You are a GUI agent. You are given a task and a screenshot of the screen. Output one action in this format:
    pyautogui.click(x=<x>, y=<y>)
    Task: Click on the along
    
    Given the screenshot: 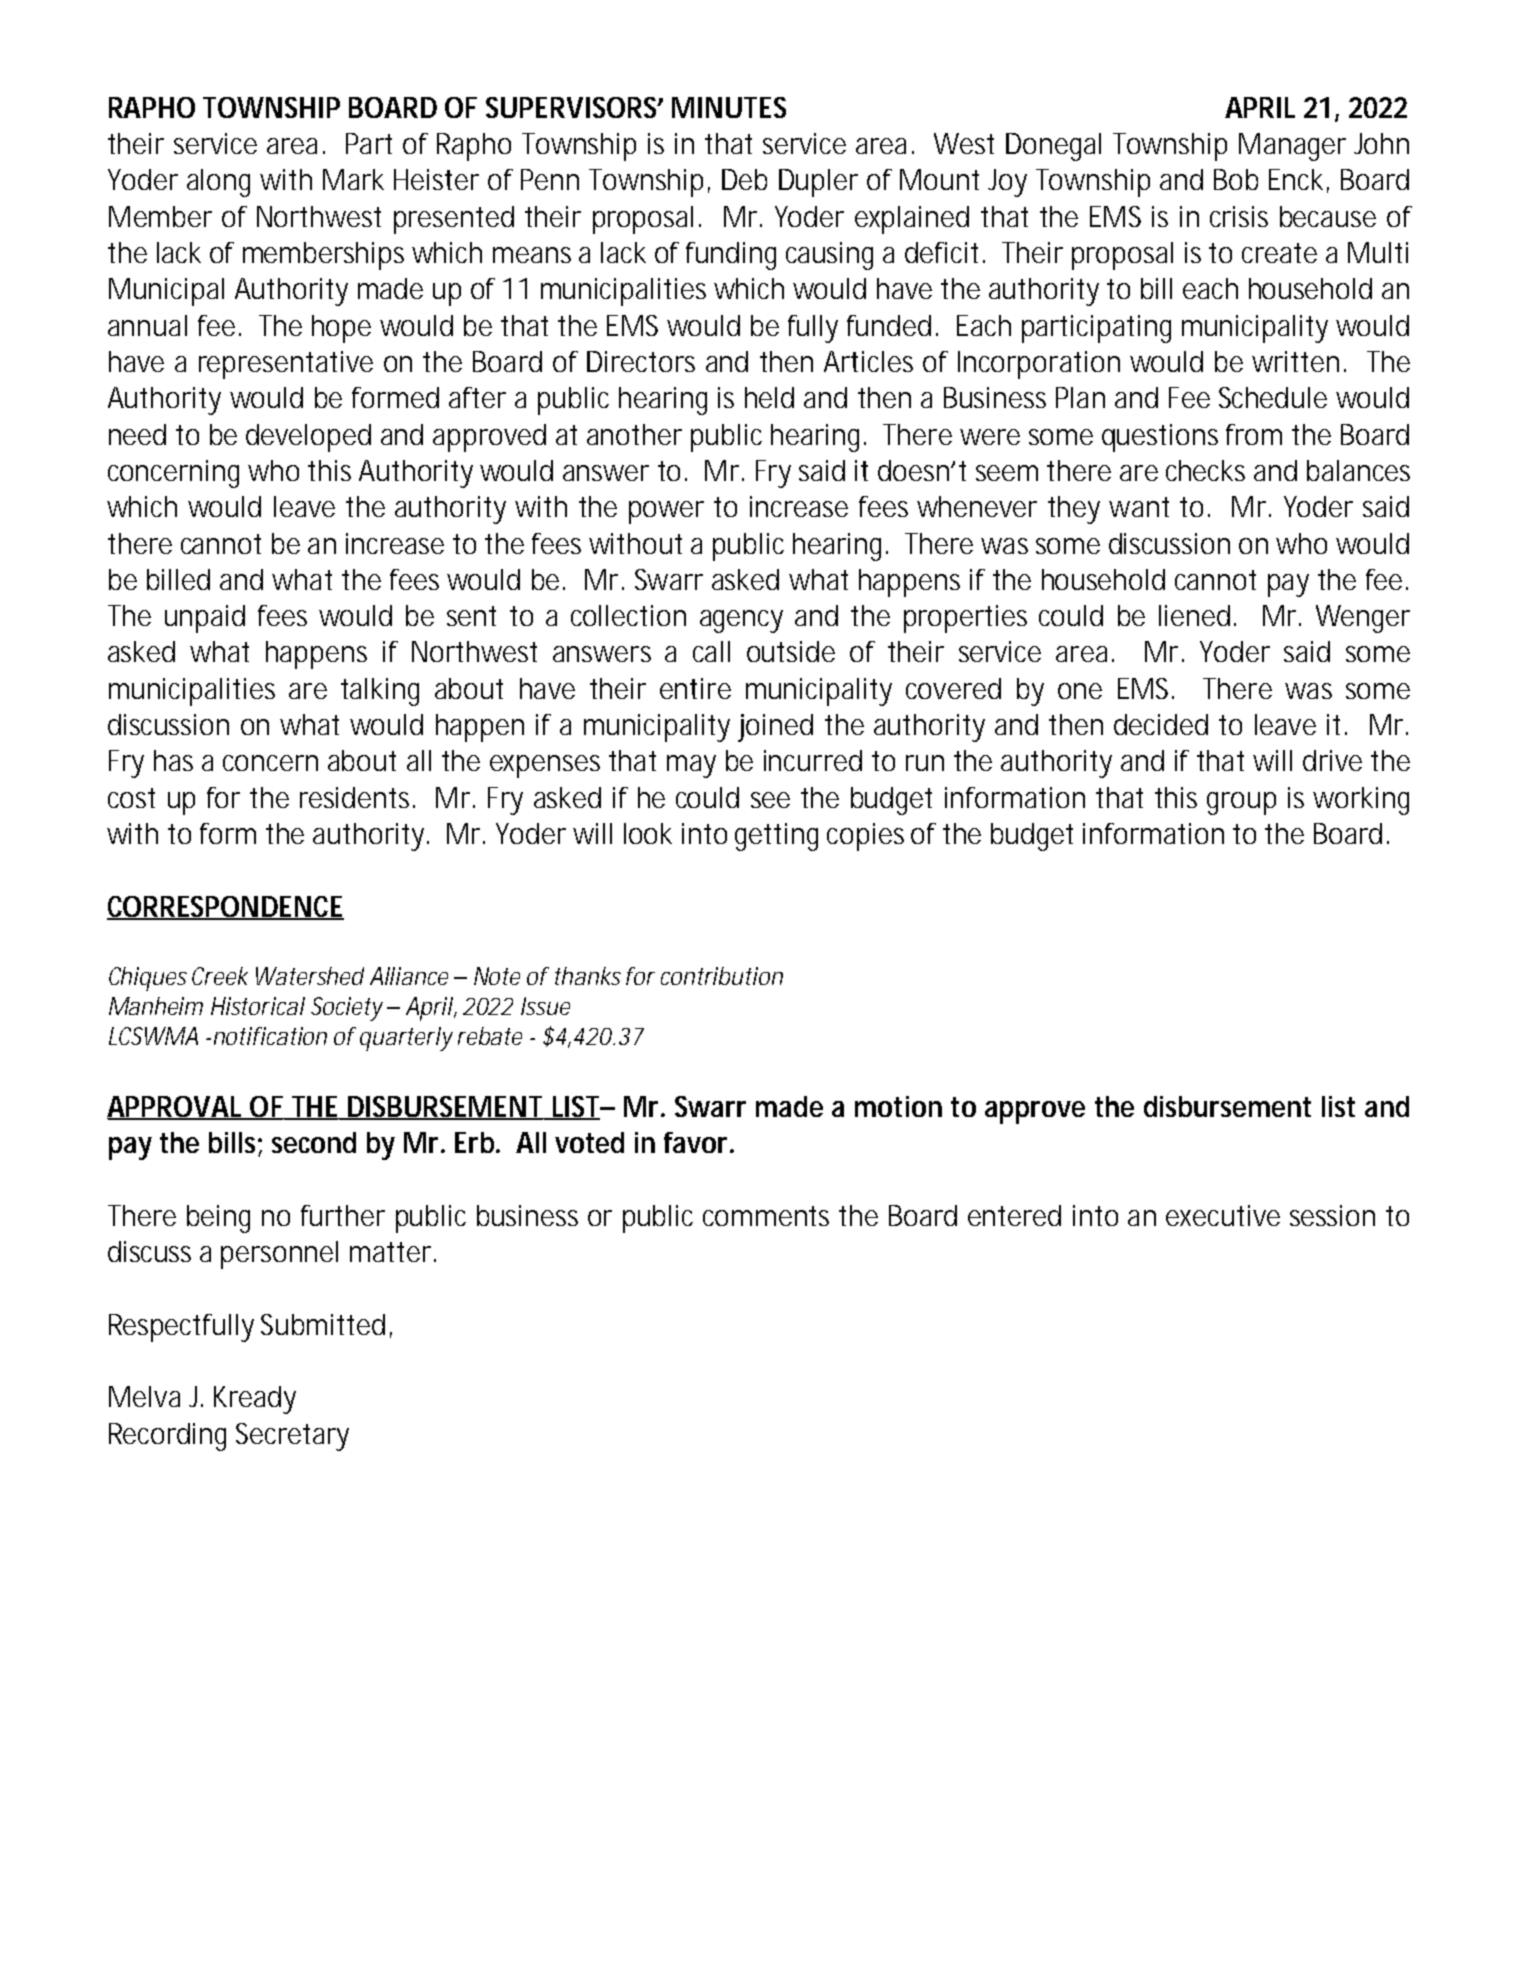 What is the action you would take?
    pyautogui.click(x=218, y=183)
